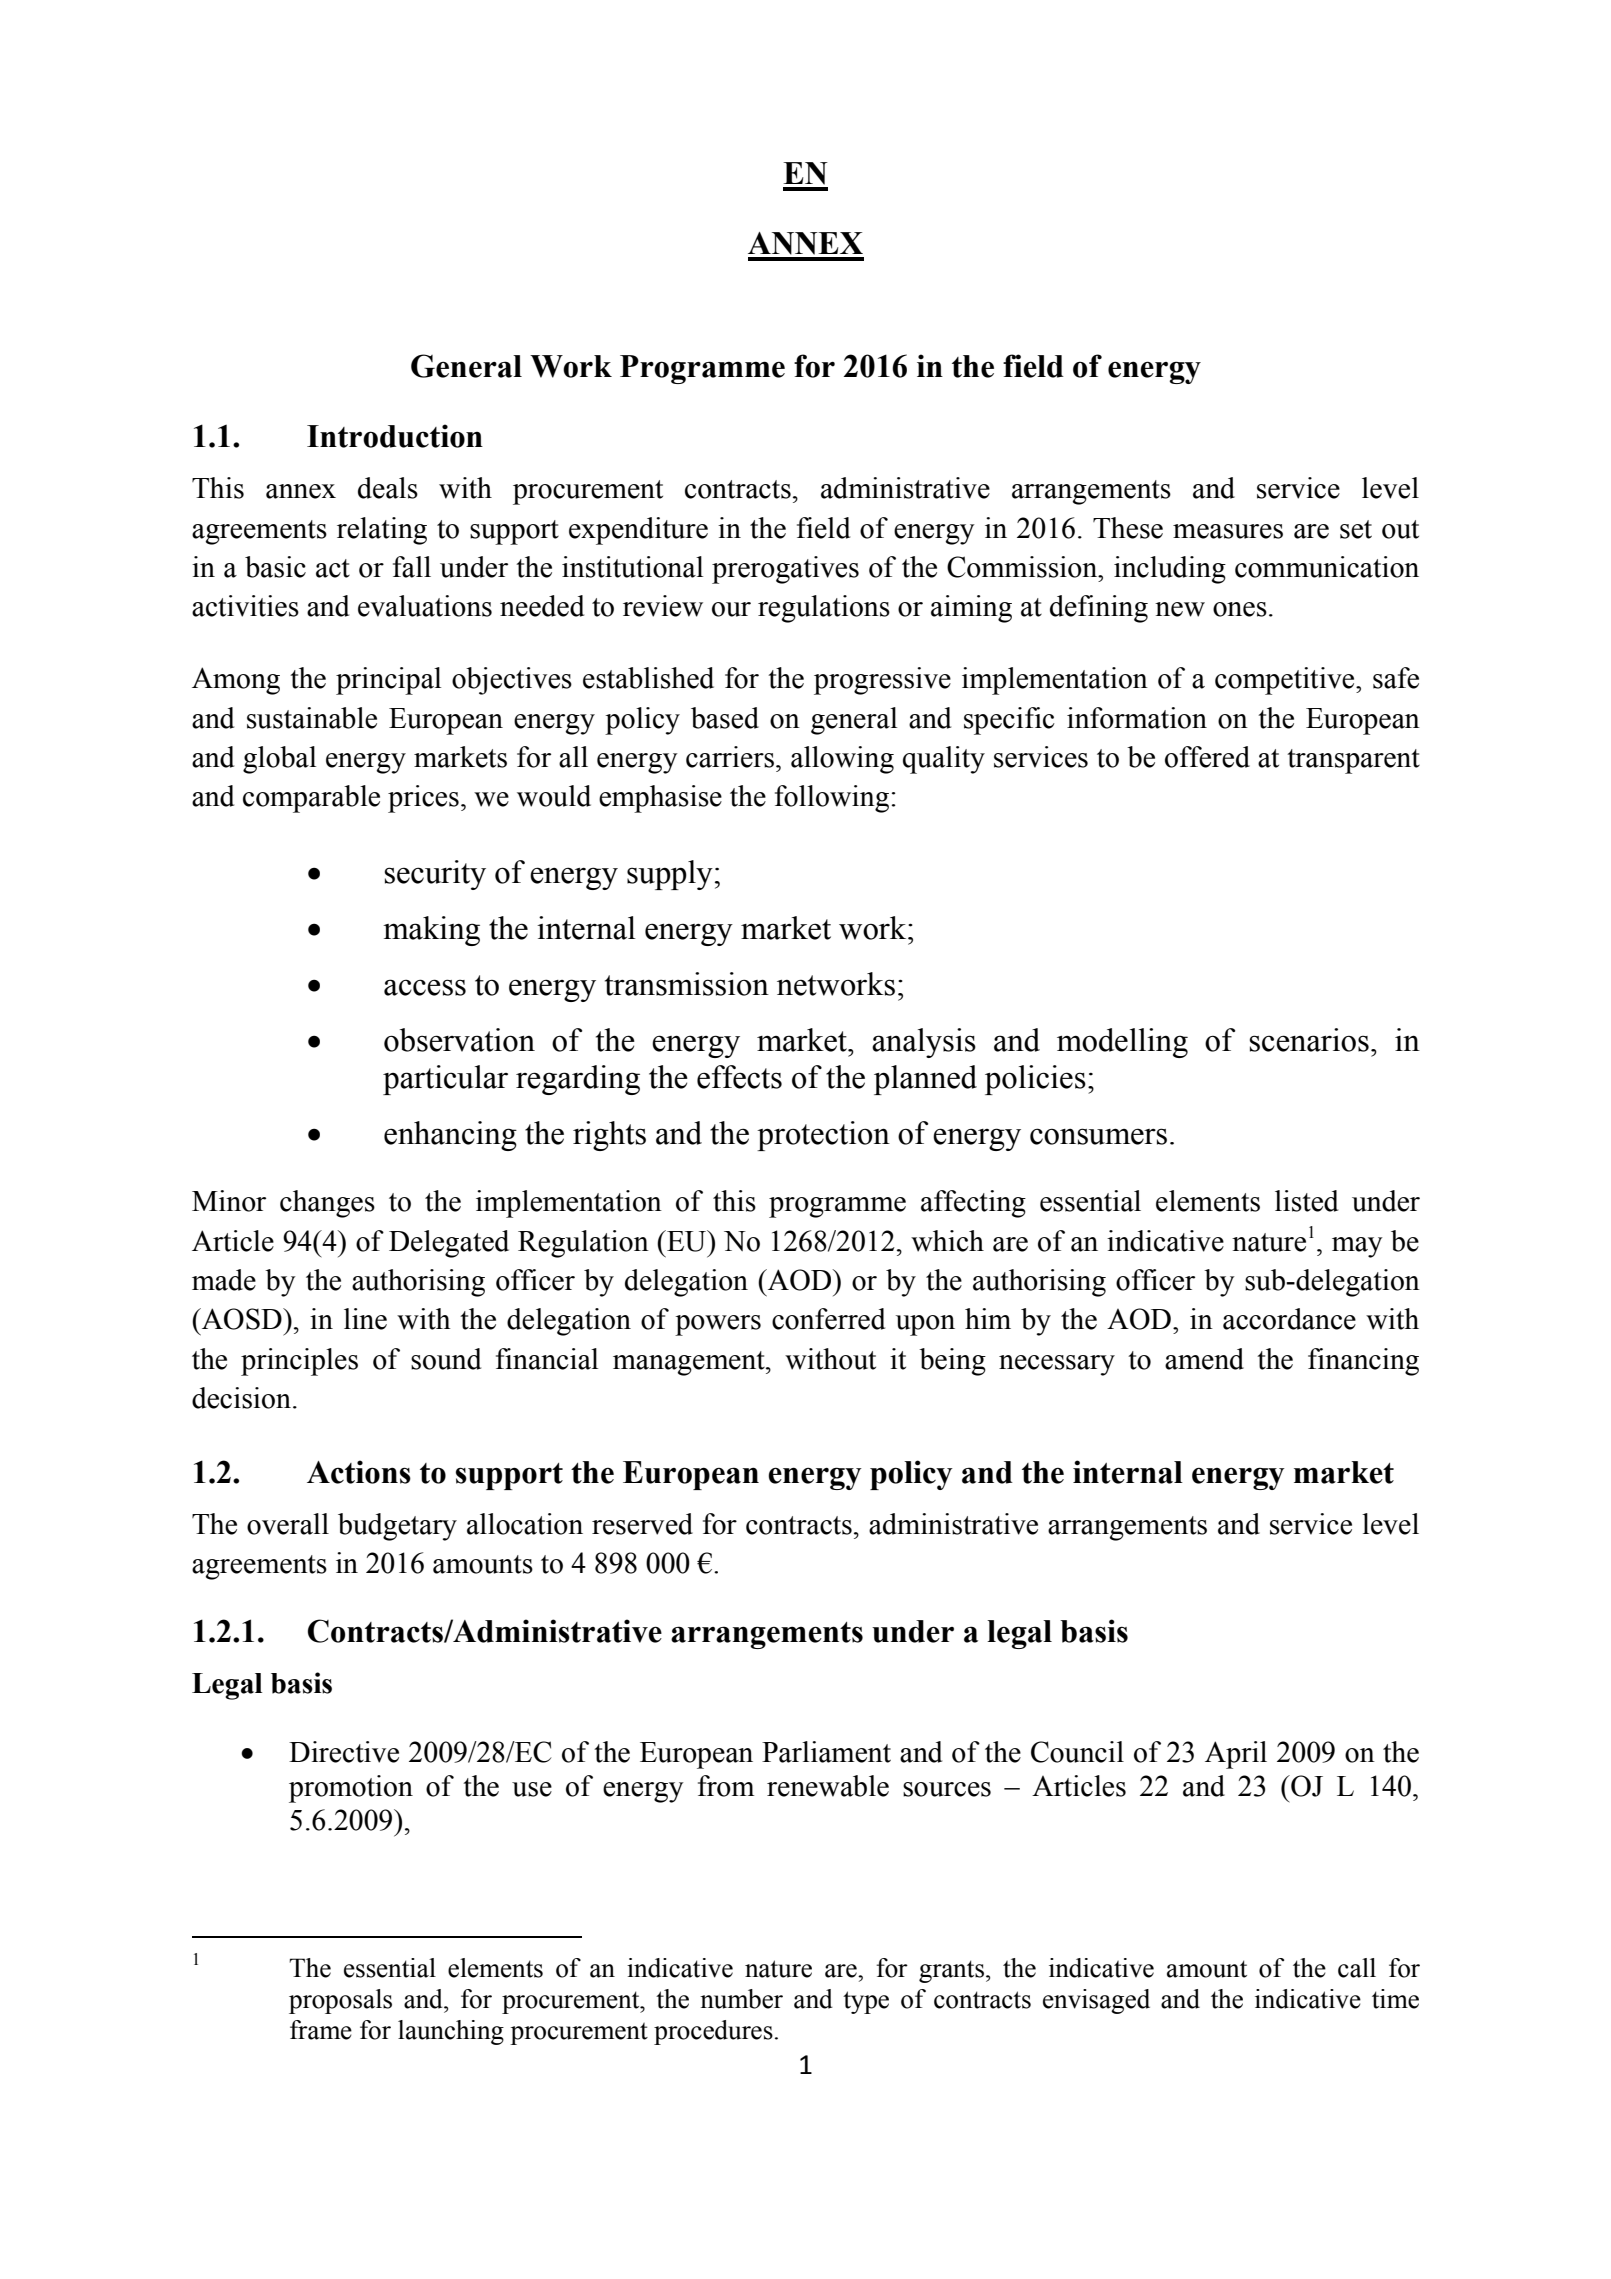  Describe the element at coordinates (1236, 1755) in the page. I see `April` at that location.
